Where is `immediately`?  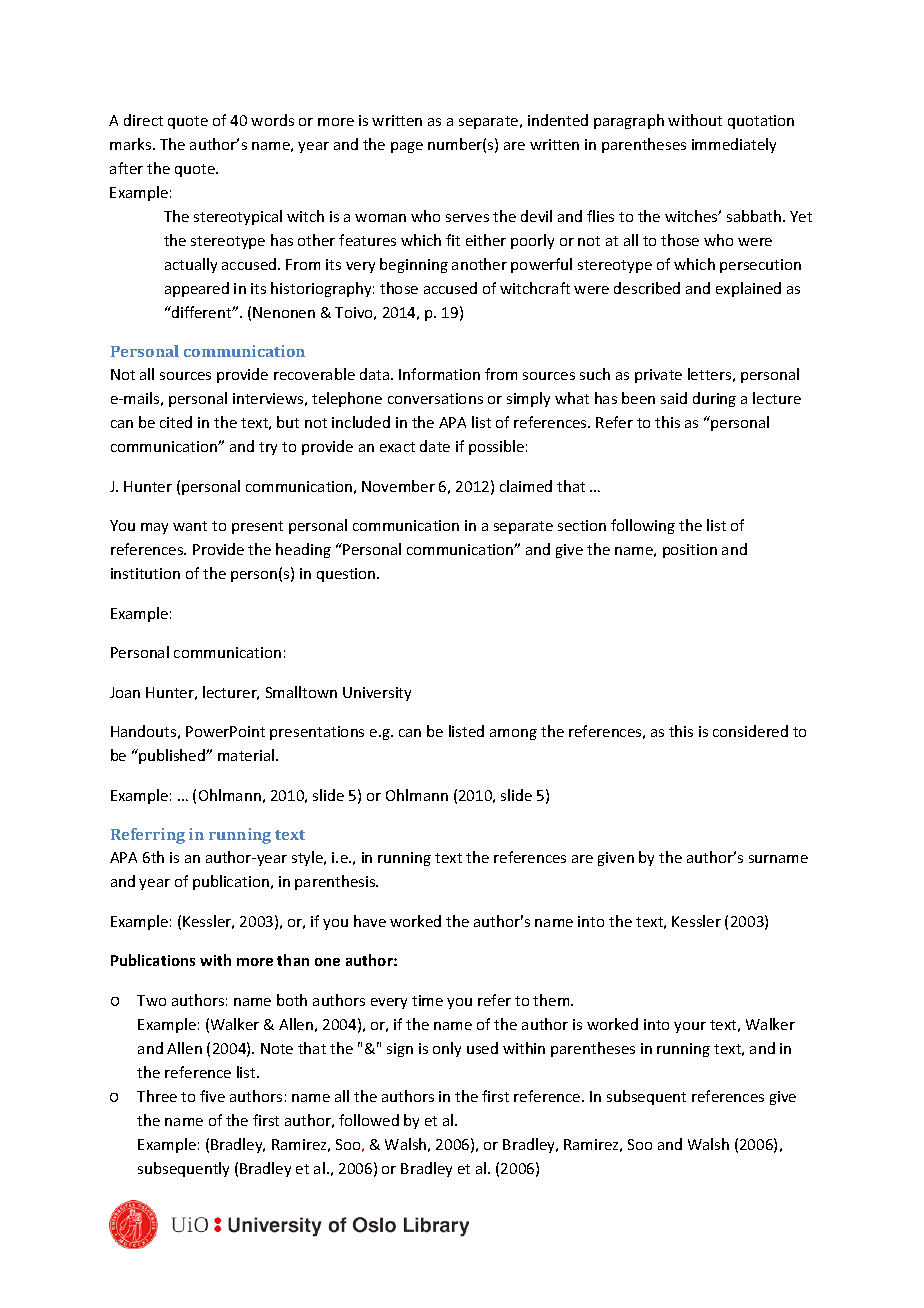
immediately is located at coordinates (734, 145).
